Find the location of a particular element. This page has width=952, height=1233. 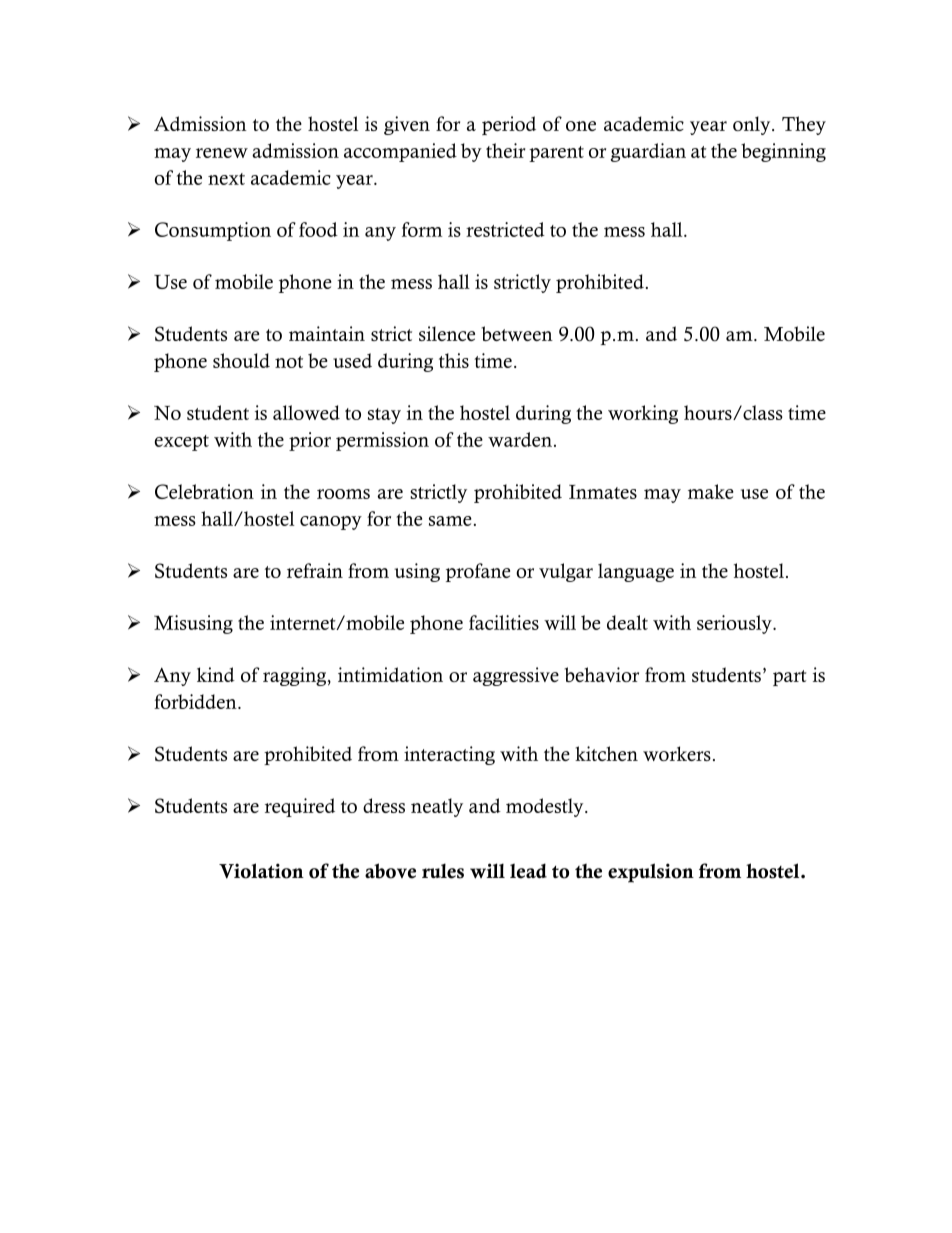

same is located at coordinates (450, 521).
